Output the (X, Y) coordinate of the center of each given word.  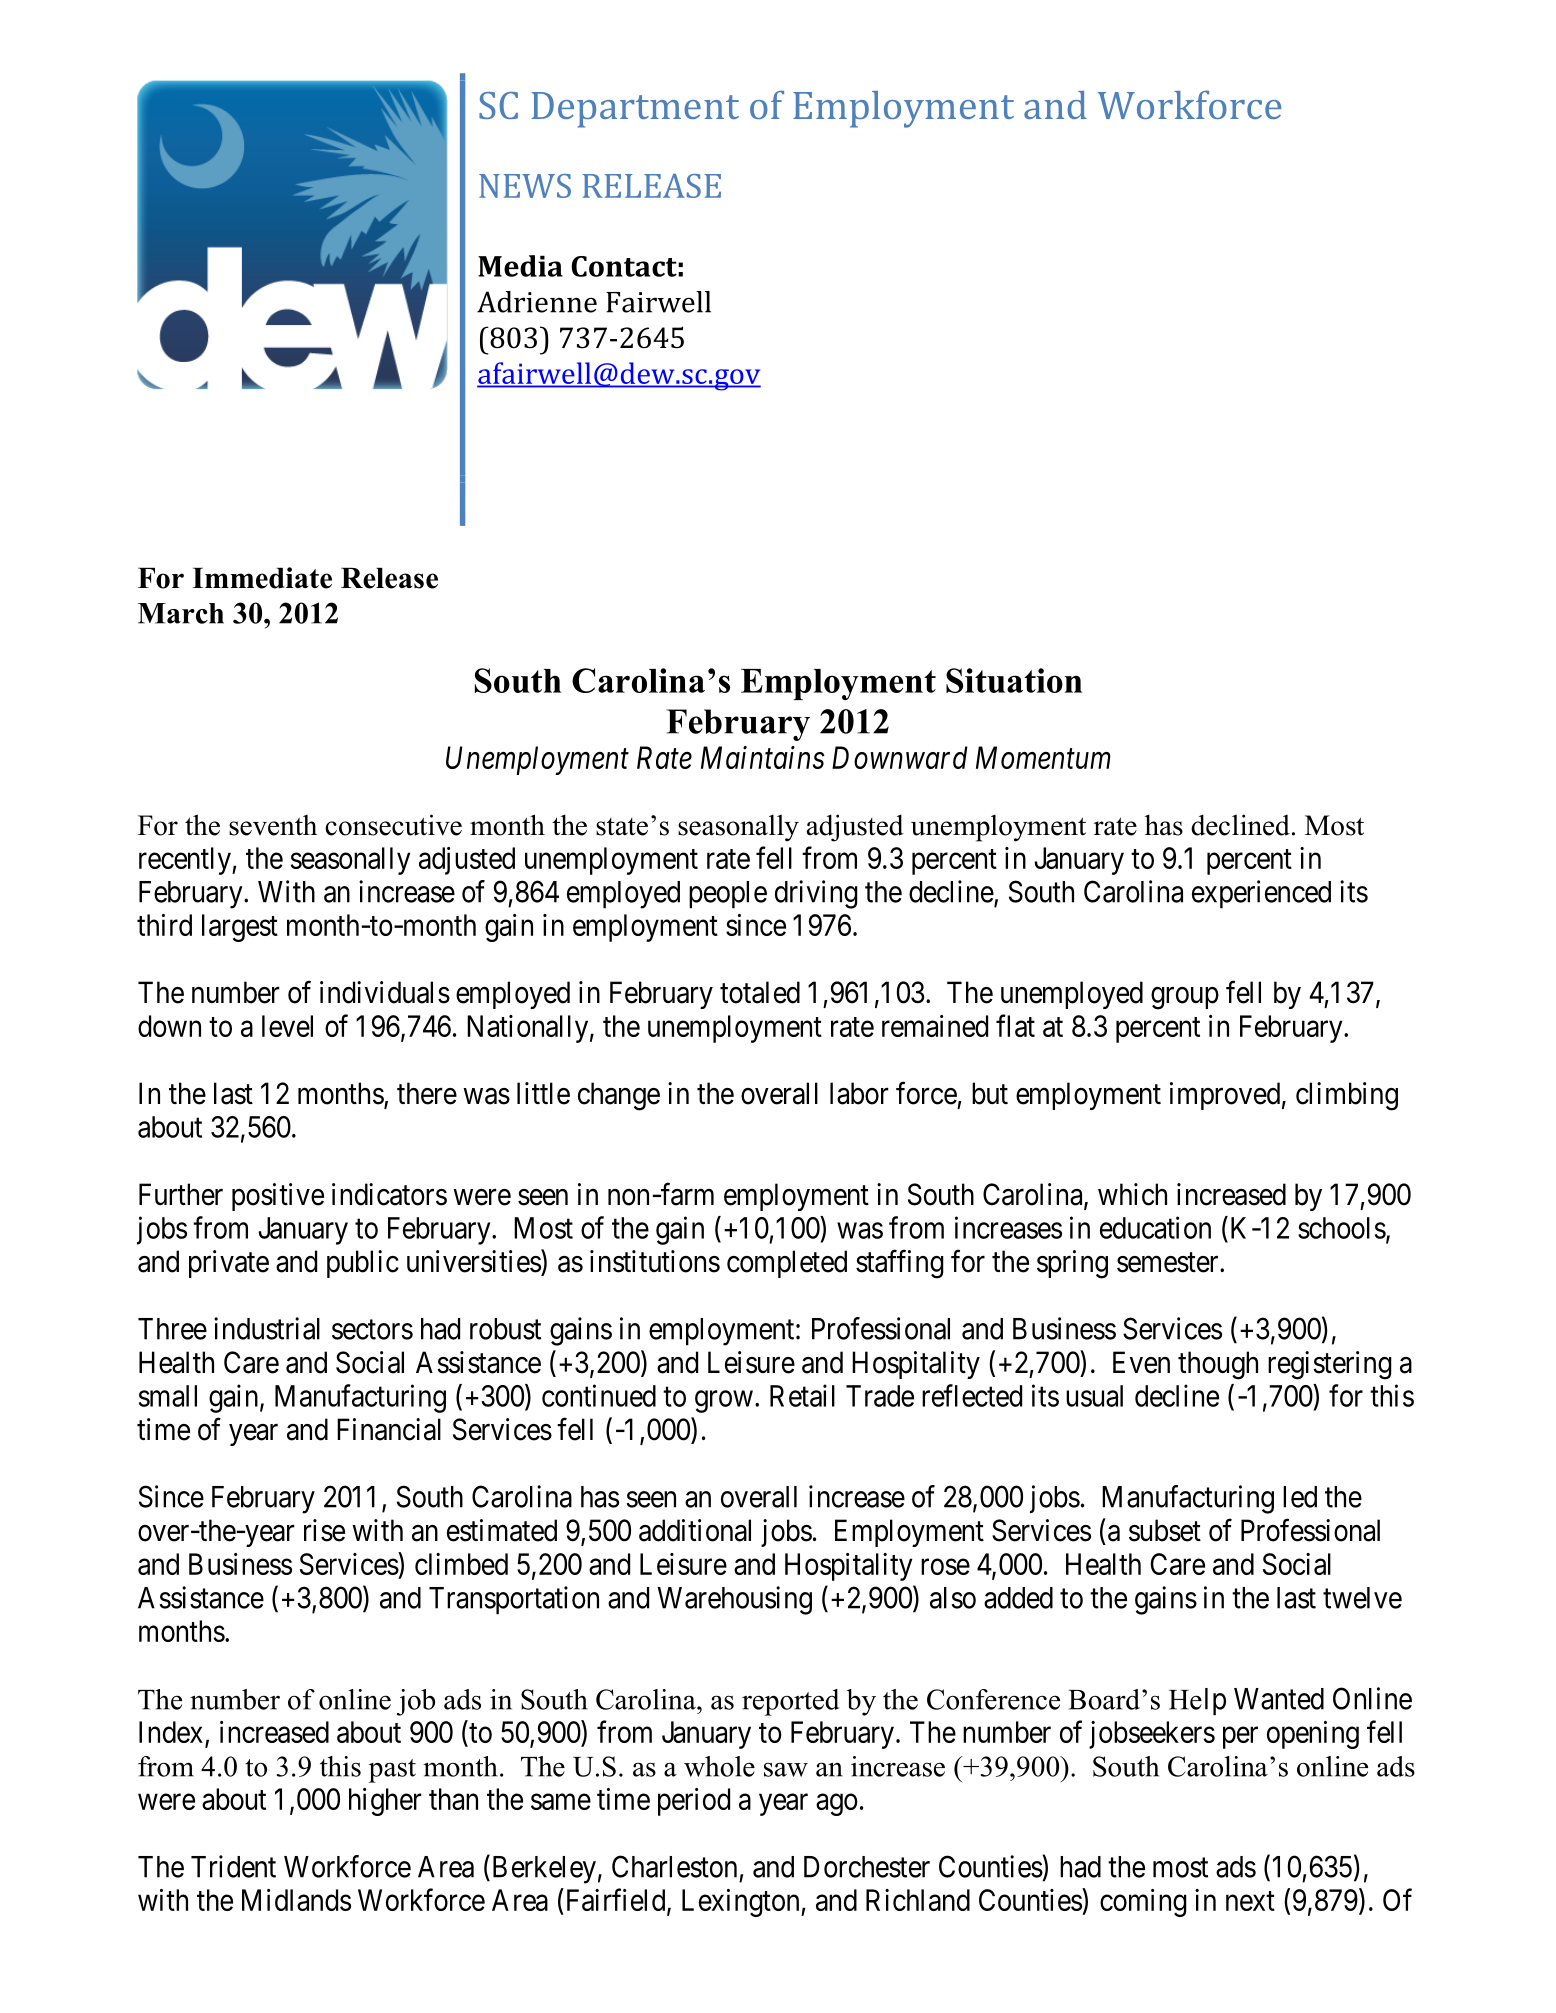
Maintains (763, 757)
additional (695, 1530)
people (728, 895)
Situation (1014, 680)
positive (278, 1197)
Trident (233, 1866)
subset (1165, 1530)
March (181, 613)
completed (787, 1264)
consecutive (393, 825)
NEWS (525, 186)
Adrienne (537, 302)
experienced (1261, 894)
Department (635, 110)
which (1132, 1194)
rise (324, 1530)
